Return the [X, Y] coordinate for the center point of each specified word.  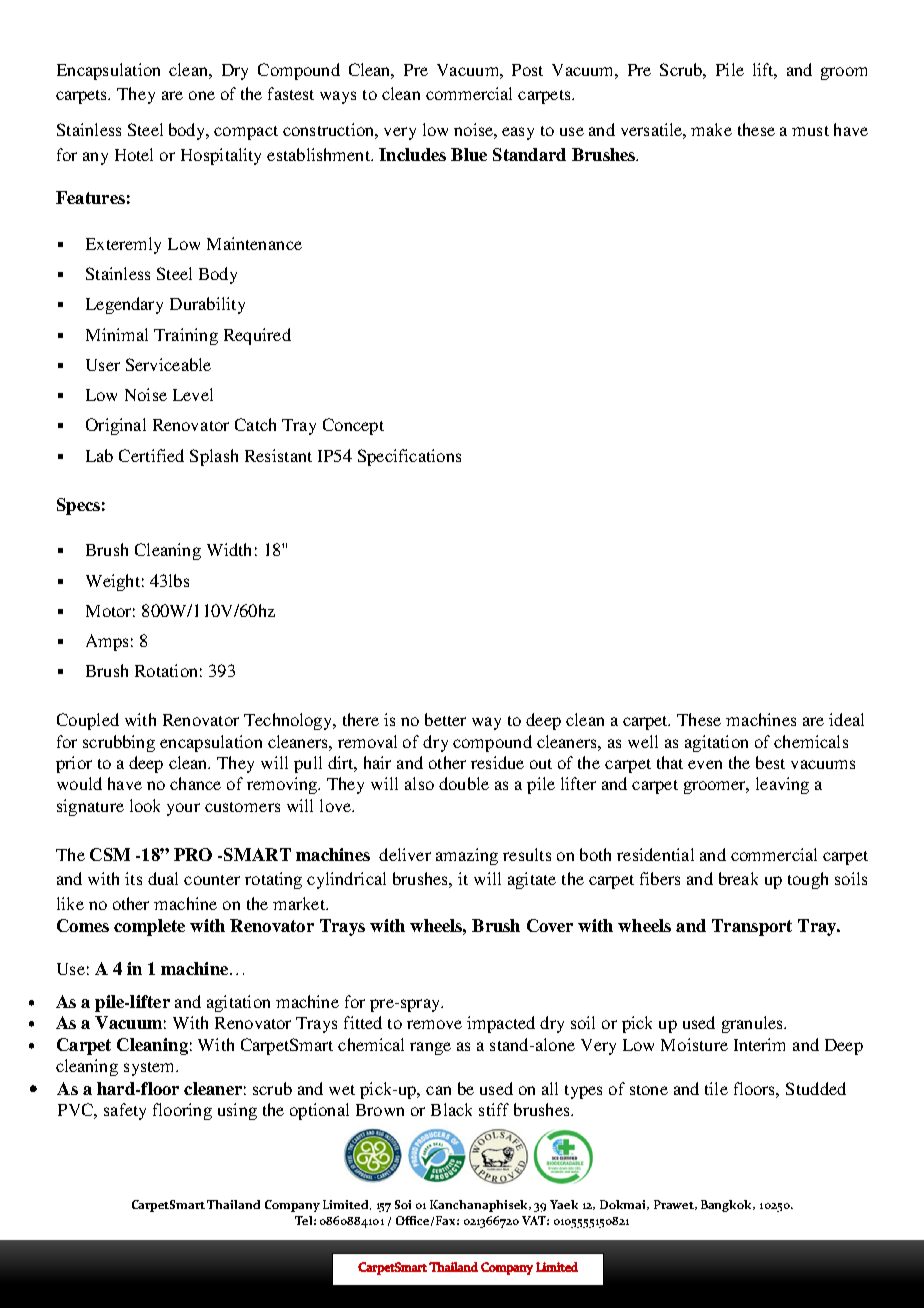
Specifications [409, 457]
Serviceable [168, 364]
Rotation [166, 670]
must [810, 131]
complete [149, 927]
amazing [467, 856]
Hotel [134, 154]
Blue [469, 154]
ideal [846, 719]
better [445, 719]
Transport [752, 927]
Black [451, 1109]
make [711, 129]
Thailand [233, 1204]
